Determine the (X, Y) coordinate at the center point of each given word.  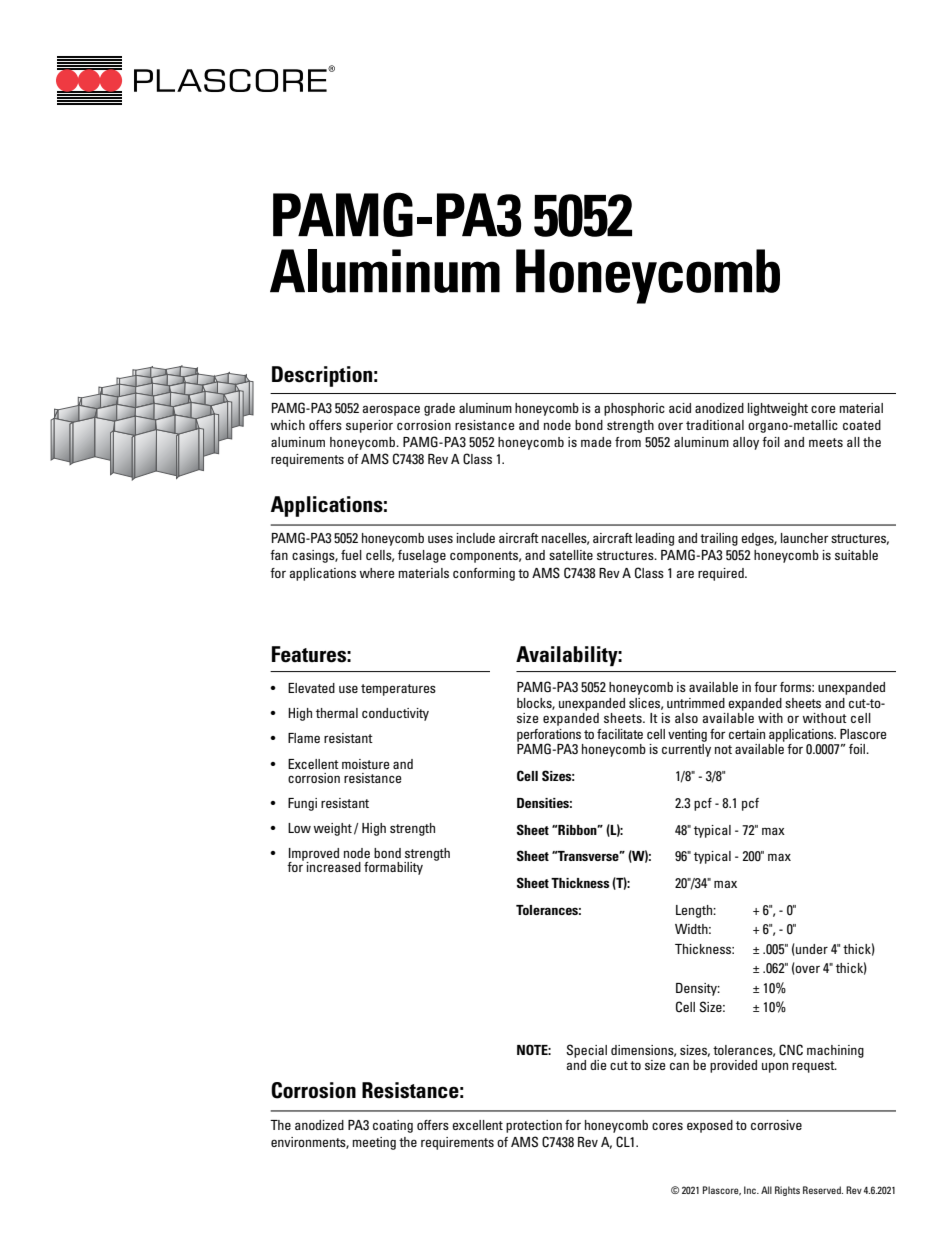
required (722, 574)
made (596, 442)
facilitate (620, 734)
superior (369, 426)
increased (333, 867)
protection (534, 1126)
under (812, 949)
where (376, 573)
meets (826, 442)
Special (586, 1051)
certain (747, 734)
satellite (571, 555)
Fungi (302, 804)
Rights (787, 1191)
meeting (374, 1143)
